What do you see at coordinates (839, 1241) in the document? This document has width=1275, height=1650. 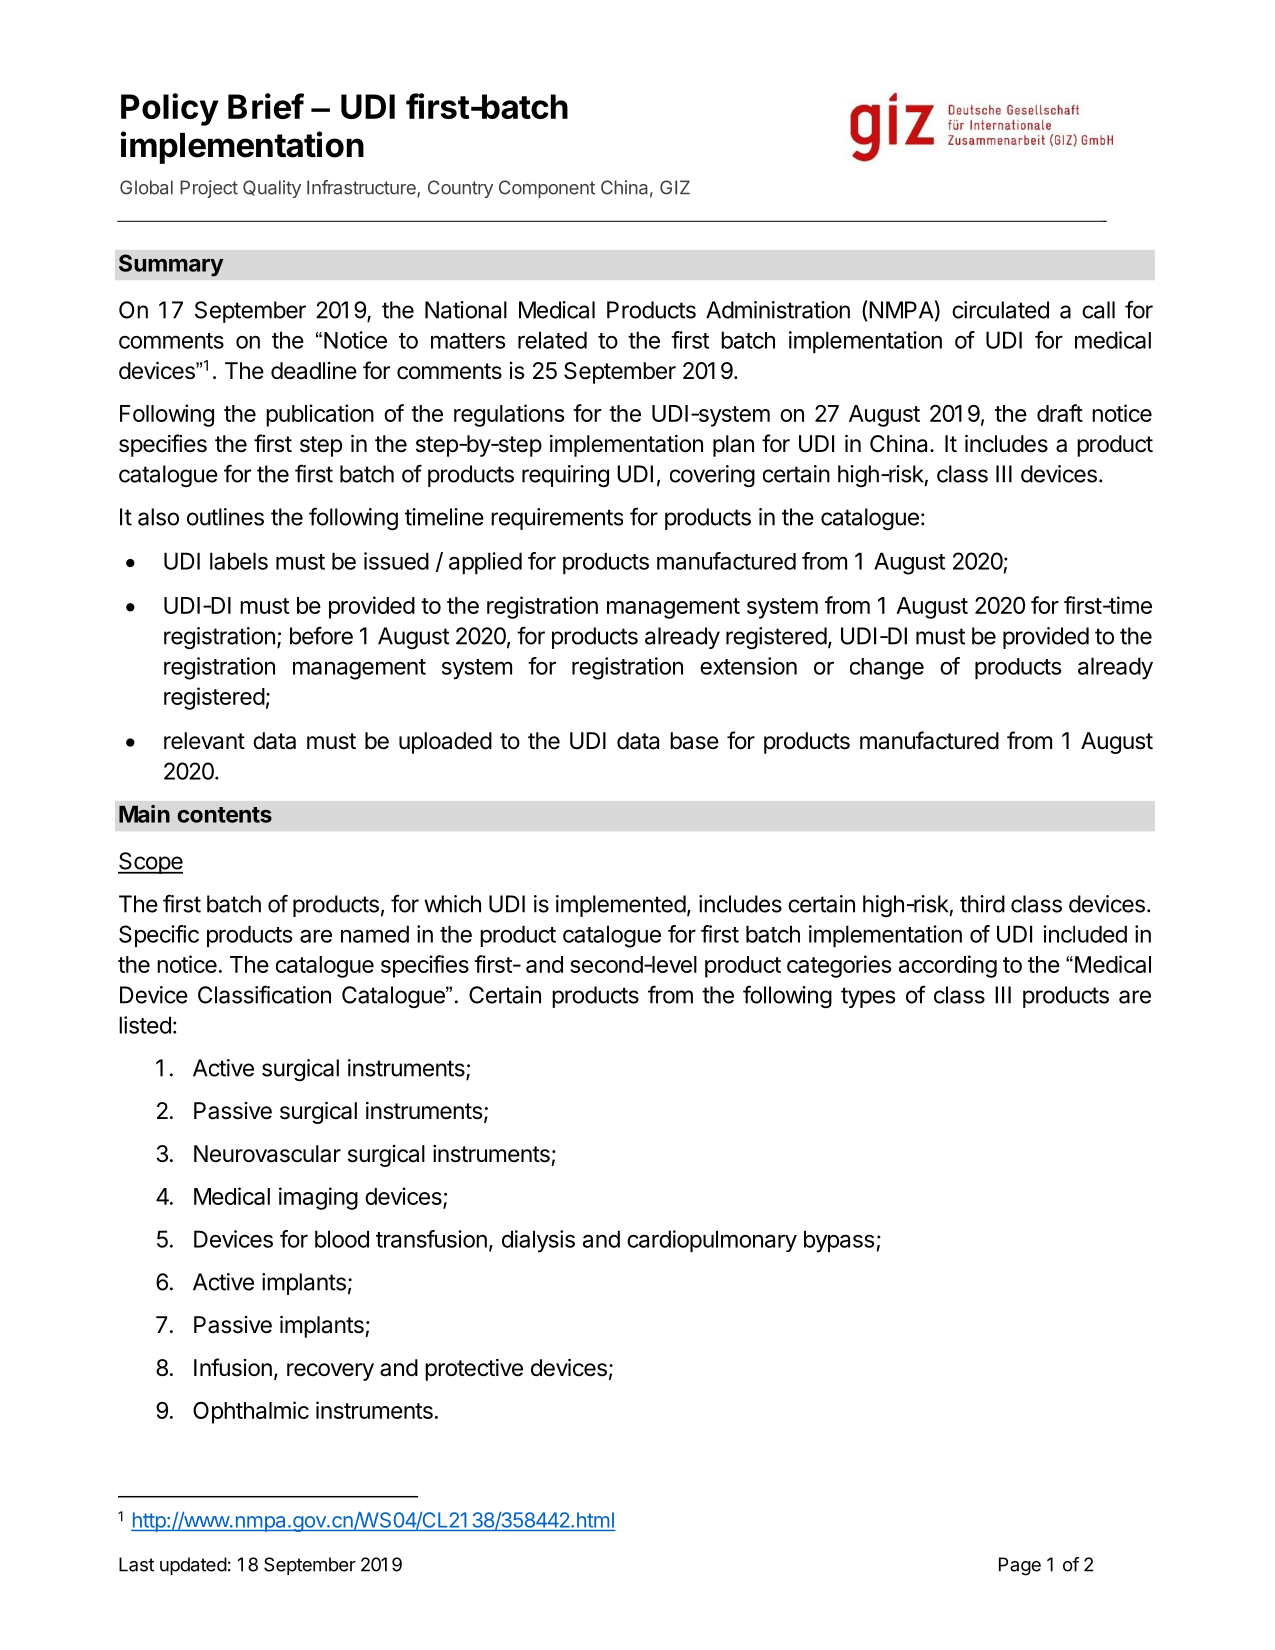 I see `bypass` at bounding box center [839, 1241].
